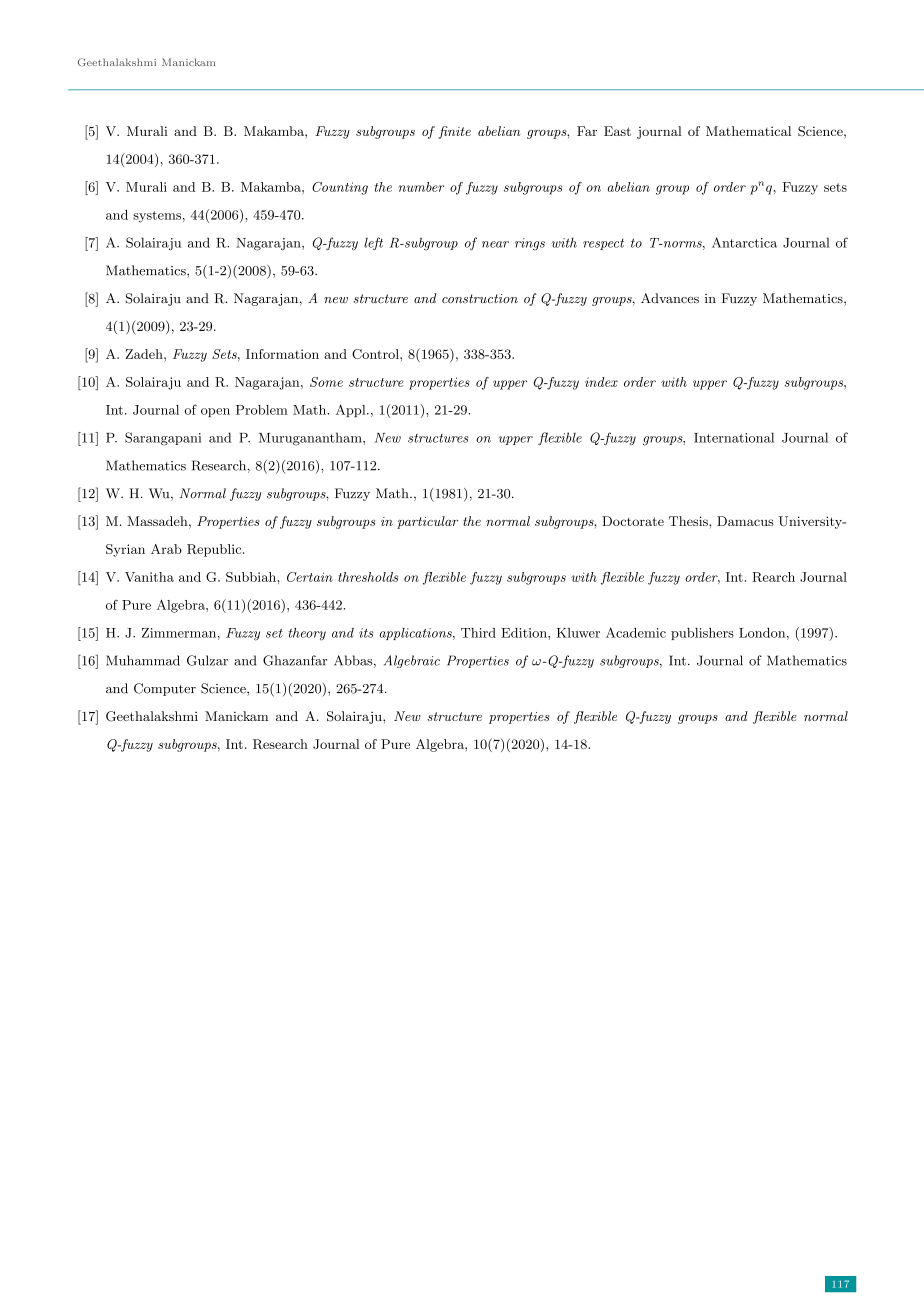 This screenshot has width=924, height=1308. Describe the element at coordinates (454, 132) in the screenshot. I see `finite` at that location.
